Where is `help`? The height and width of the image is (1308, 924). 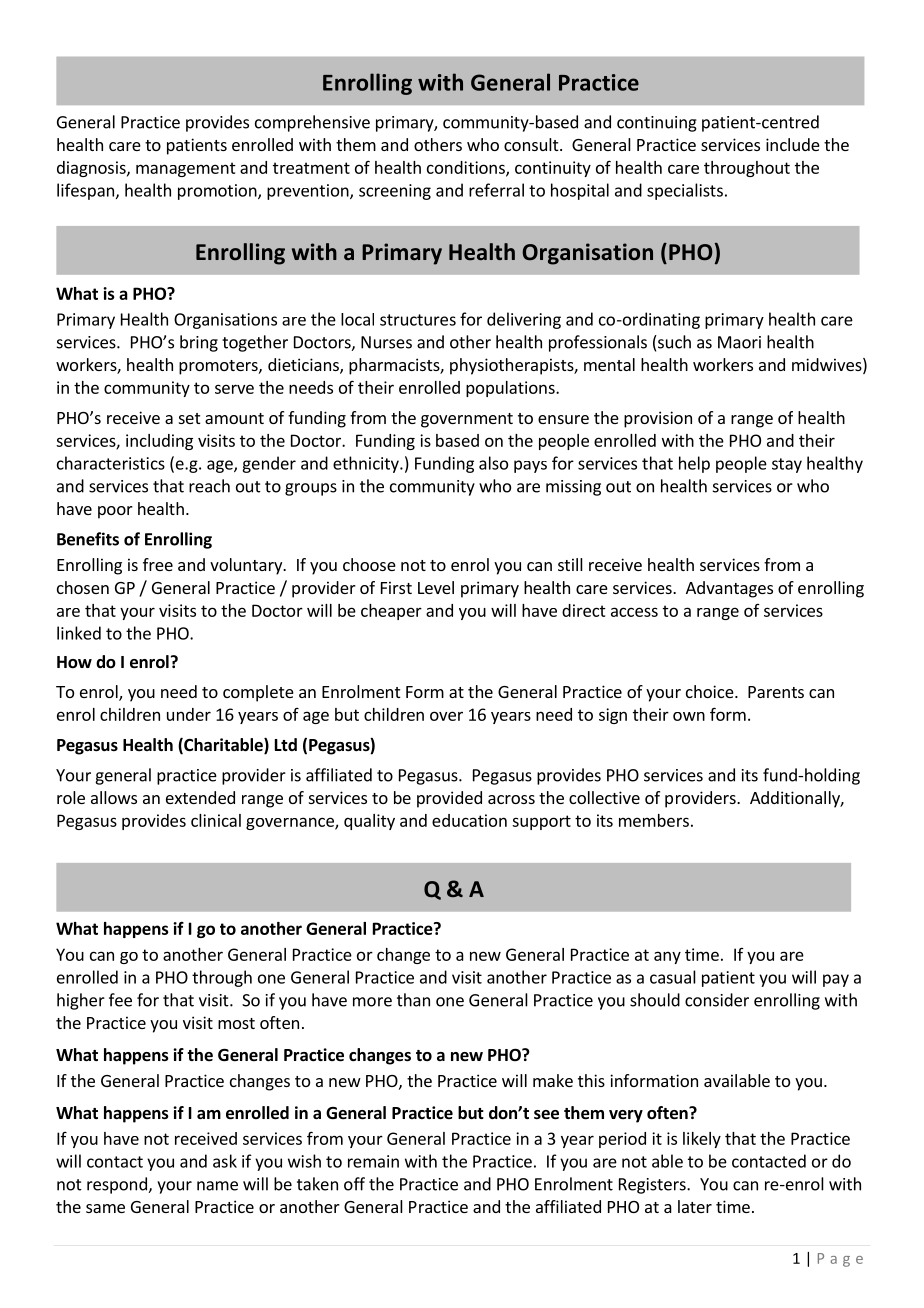 help is located at coordinates (694, 464).
